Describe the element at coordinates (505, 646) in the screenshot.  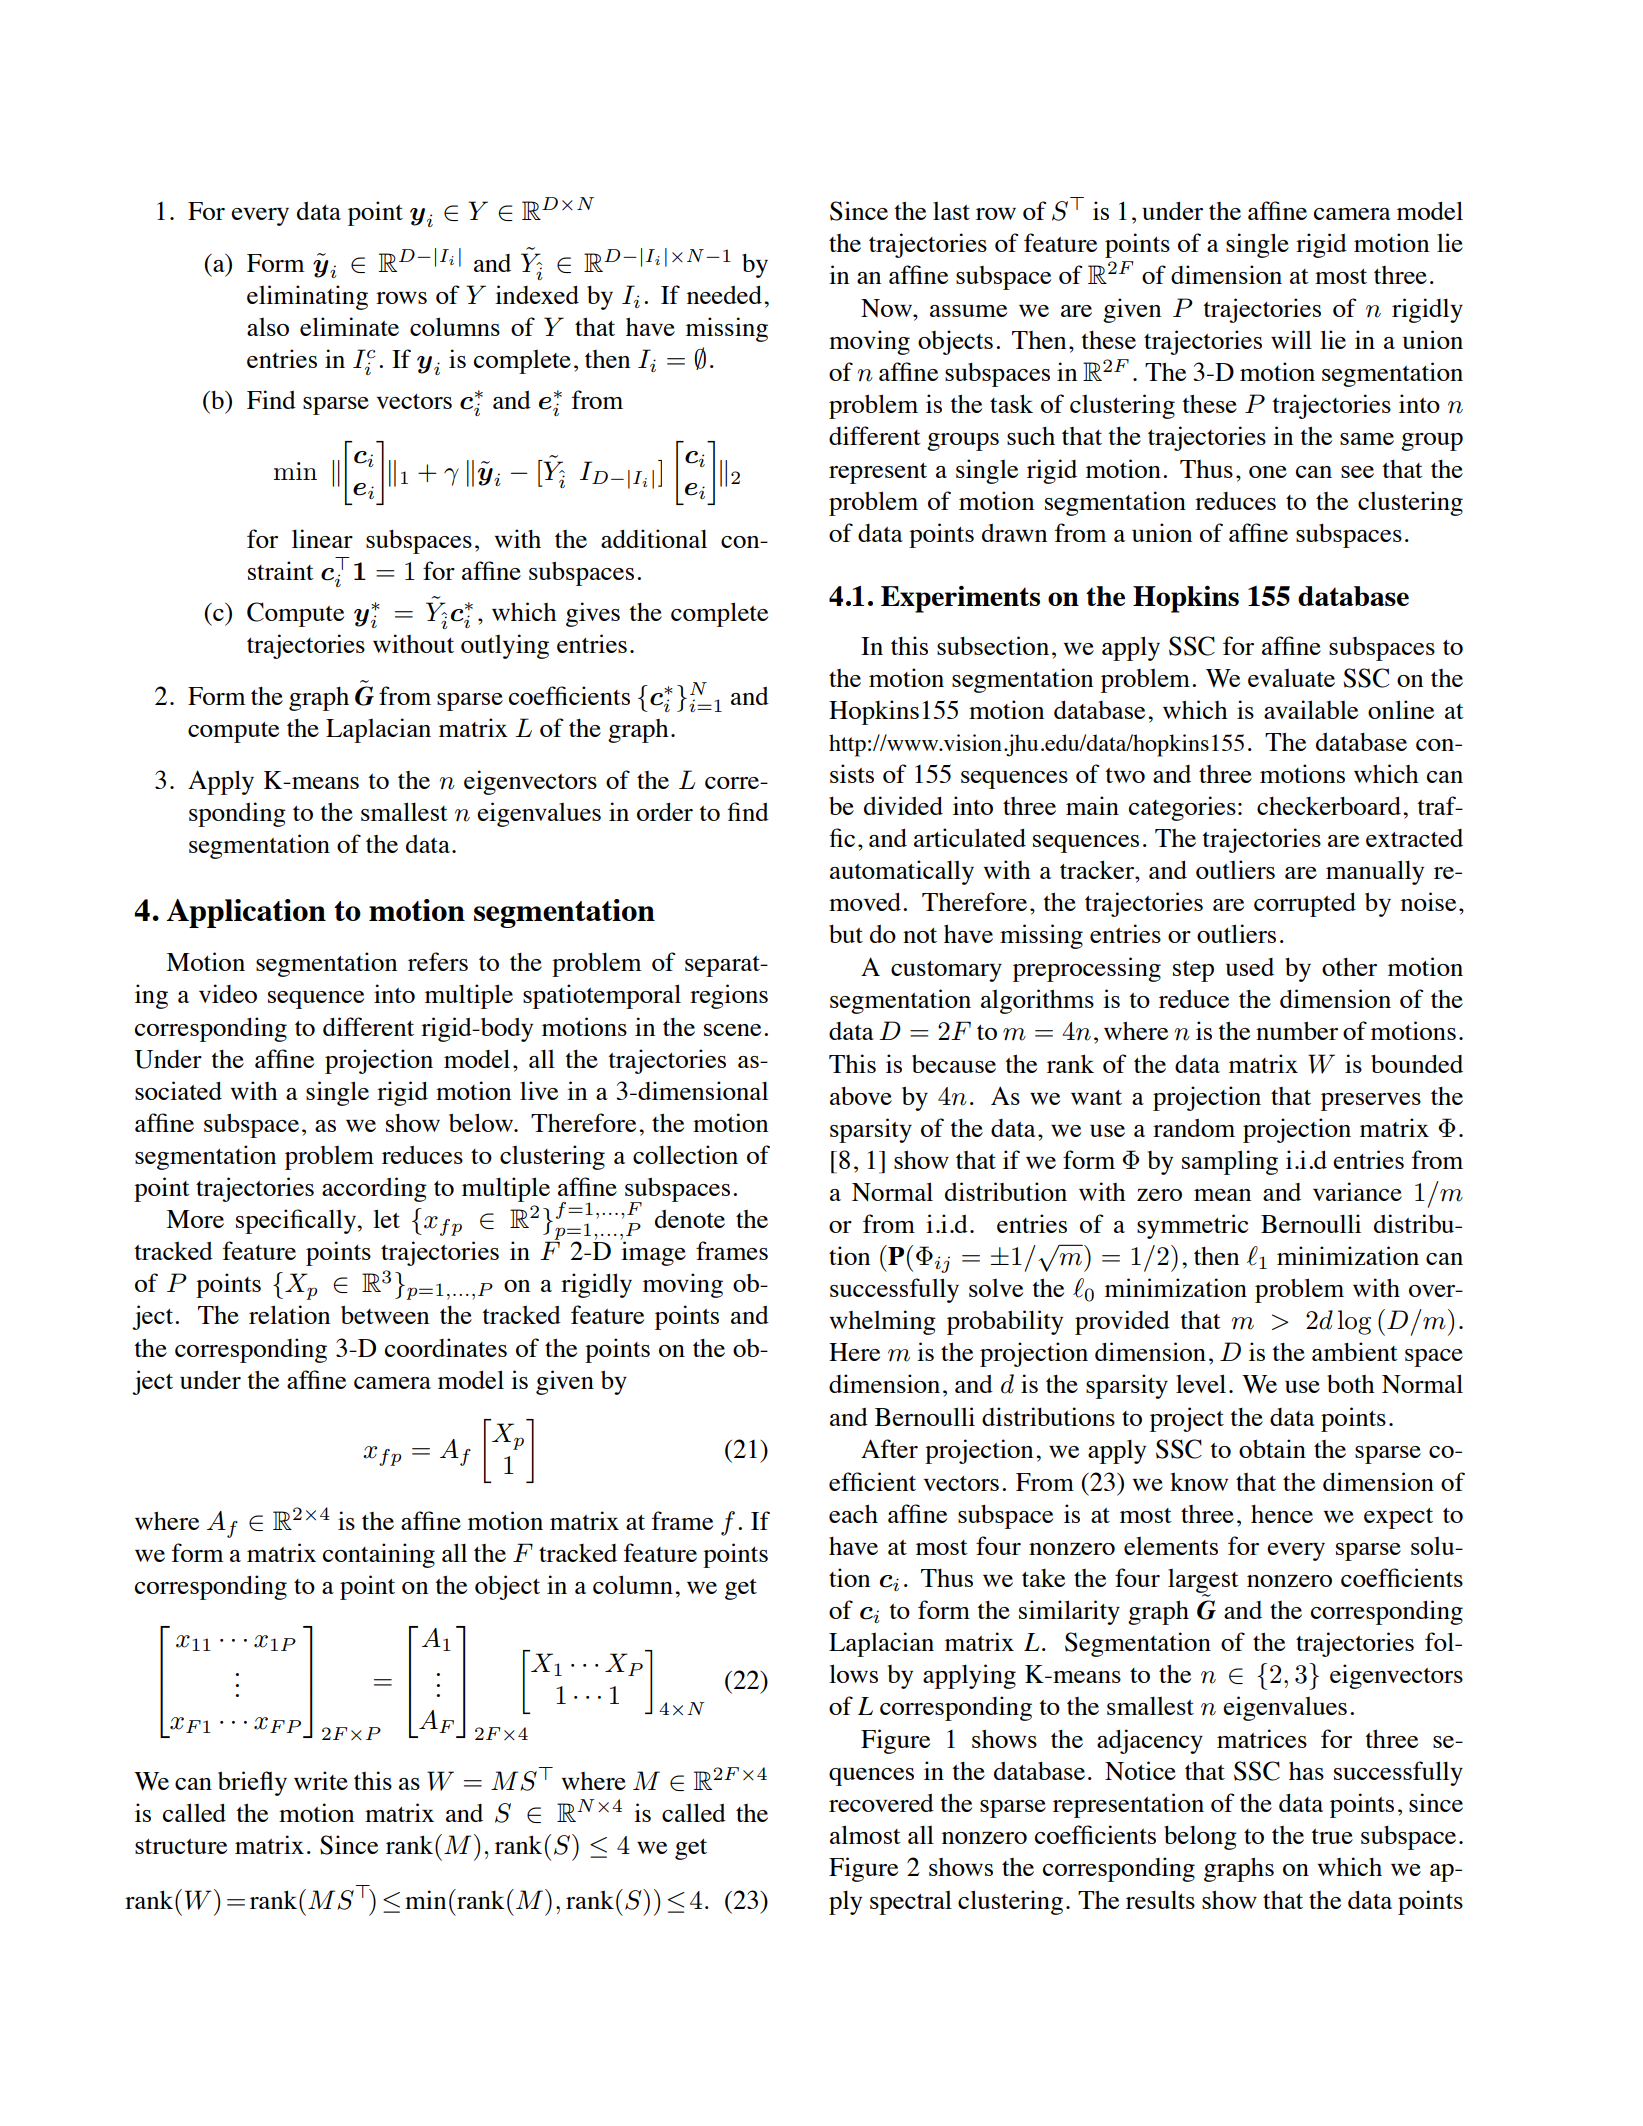
I see `outlying` at that location.
